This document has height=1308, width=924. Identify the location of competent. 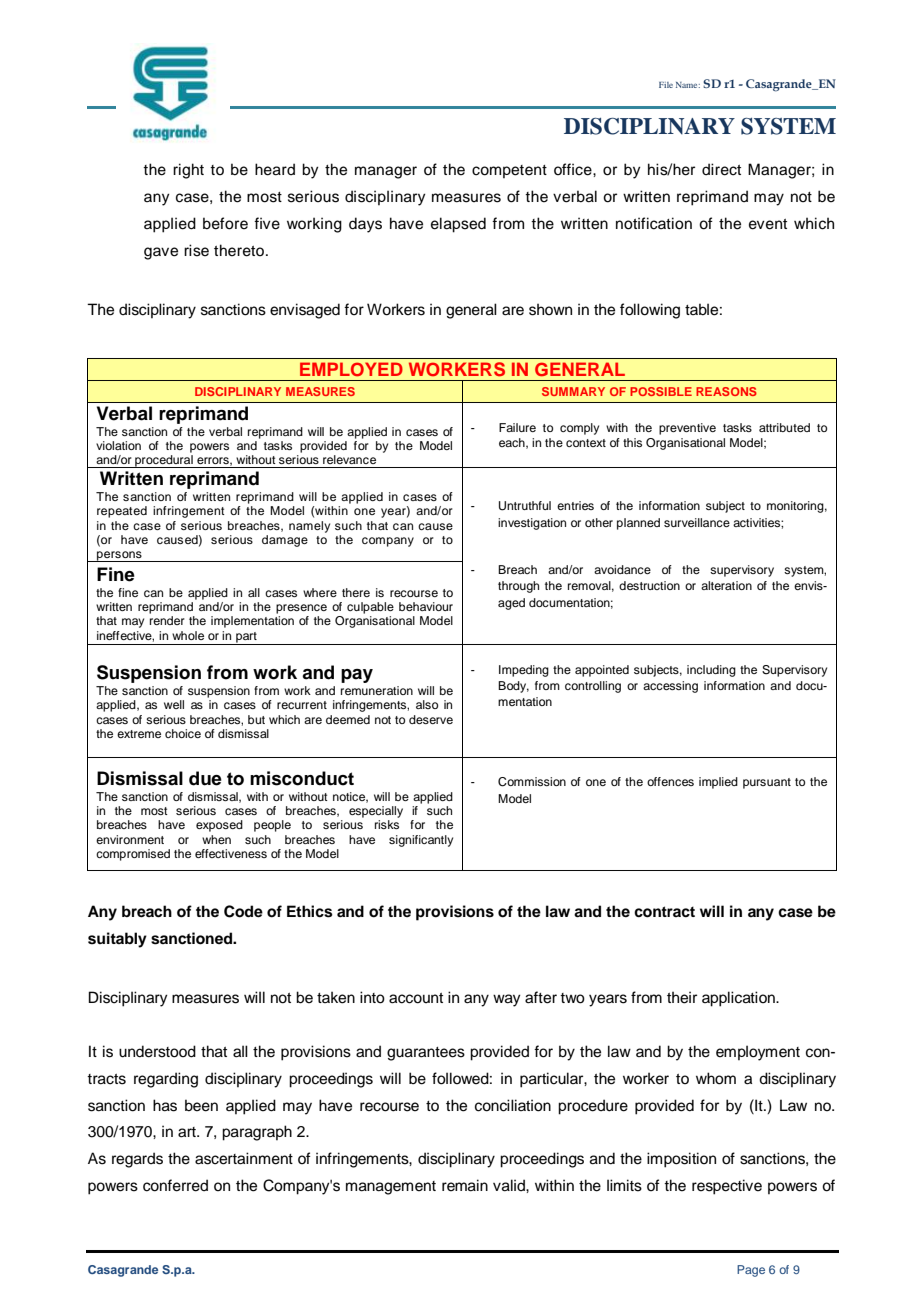
(509, 171).
